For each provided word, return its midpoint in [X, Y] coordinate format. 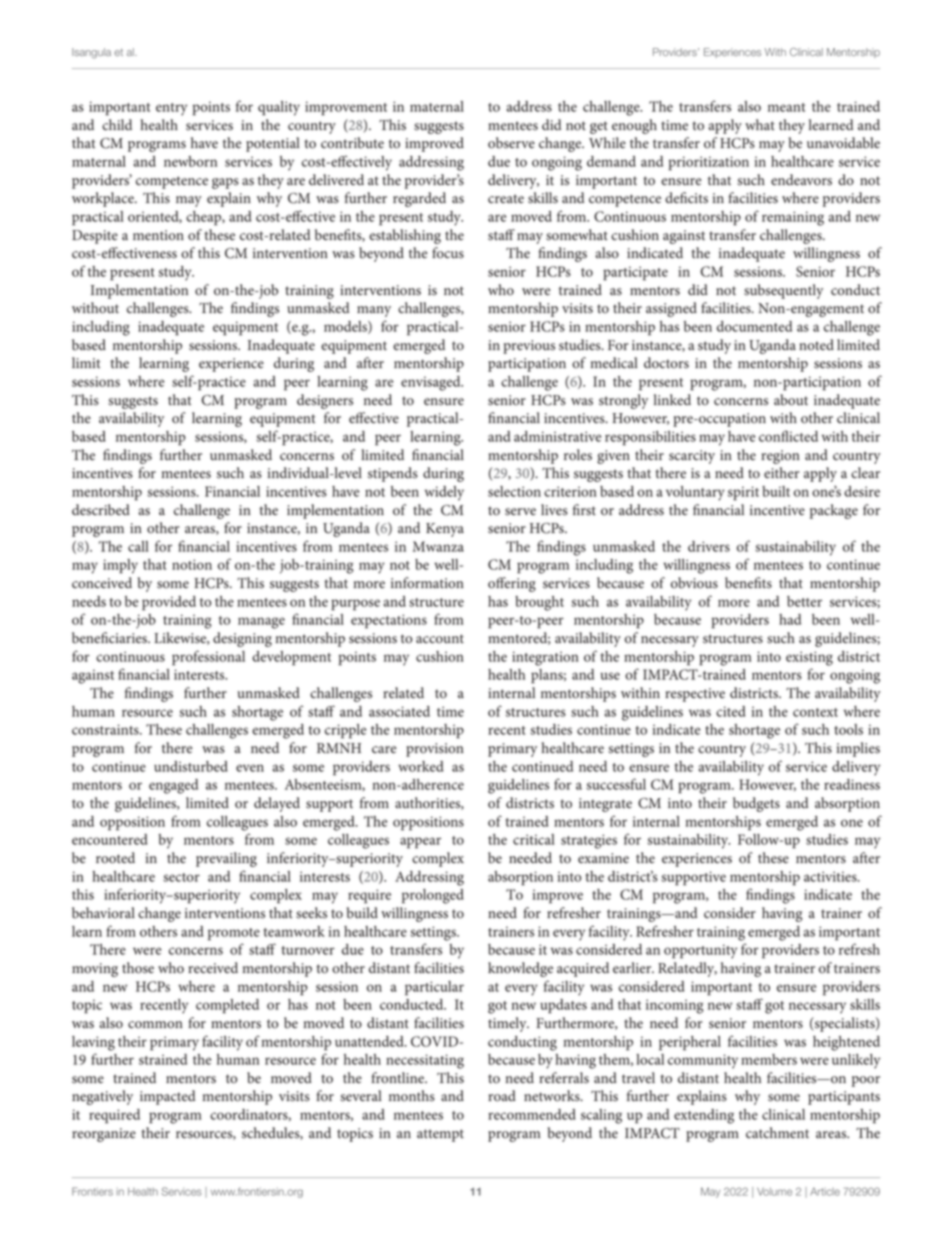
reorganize [104, 1135]
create [506, 199]
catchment [777, 1133]
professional [208, 658]
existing [809, 658]
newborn [190, 161]
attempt [440, 1135]
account [440, 639]
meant [786, 107]
